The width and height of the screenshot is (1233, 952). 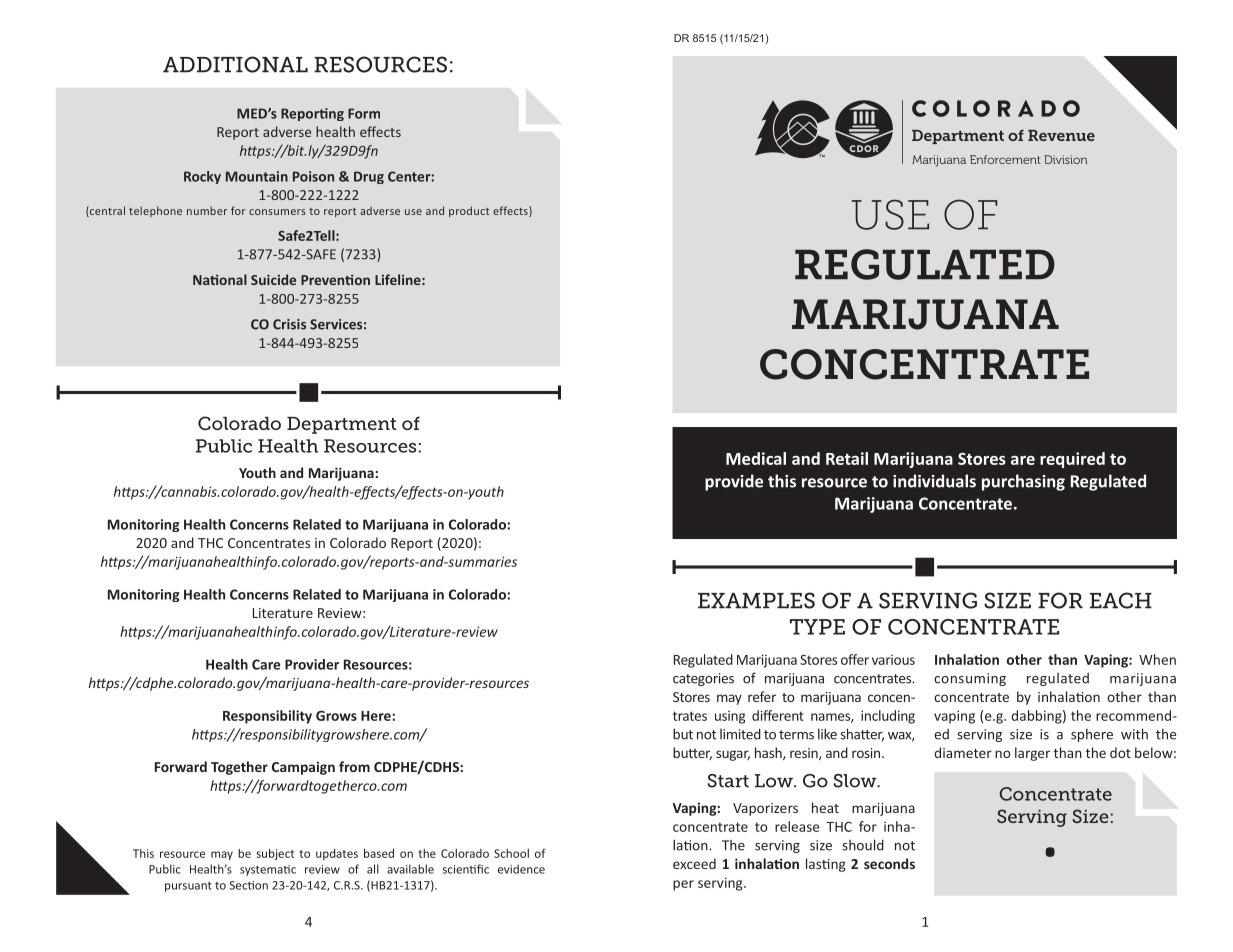 What do you see at coordinates (275, 854) in the screenshot?
I see `subject` at bounding box center [275, 854].
